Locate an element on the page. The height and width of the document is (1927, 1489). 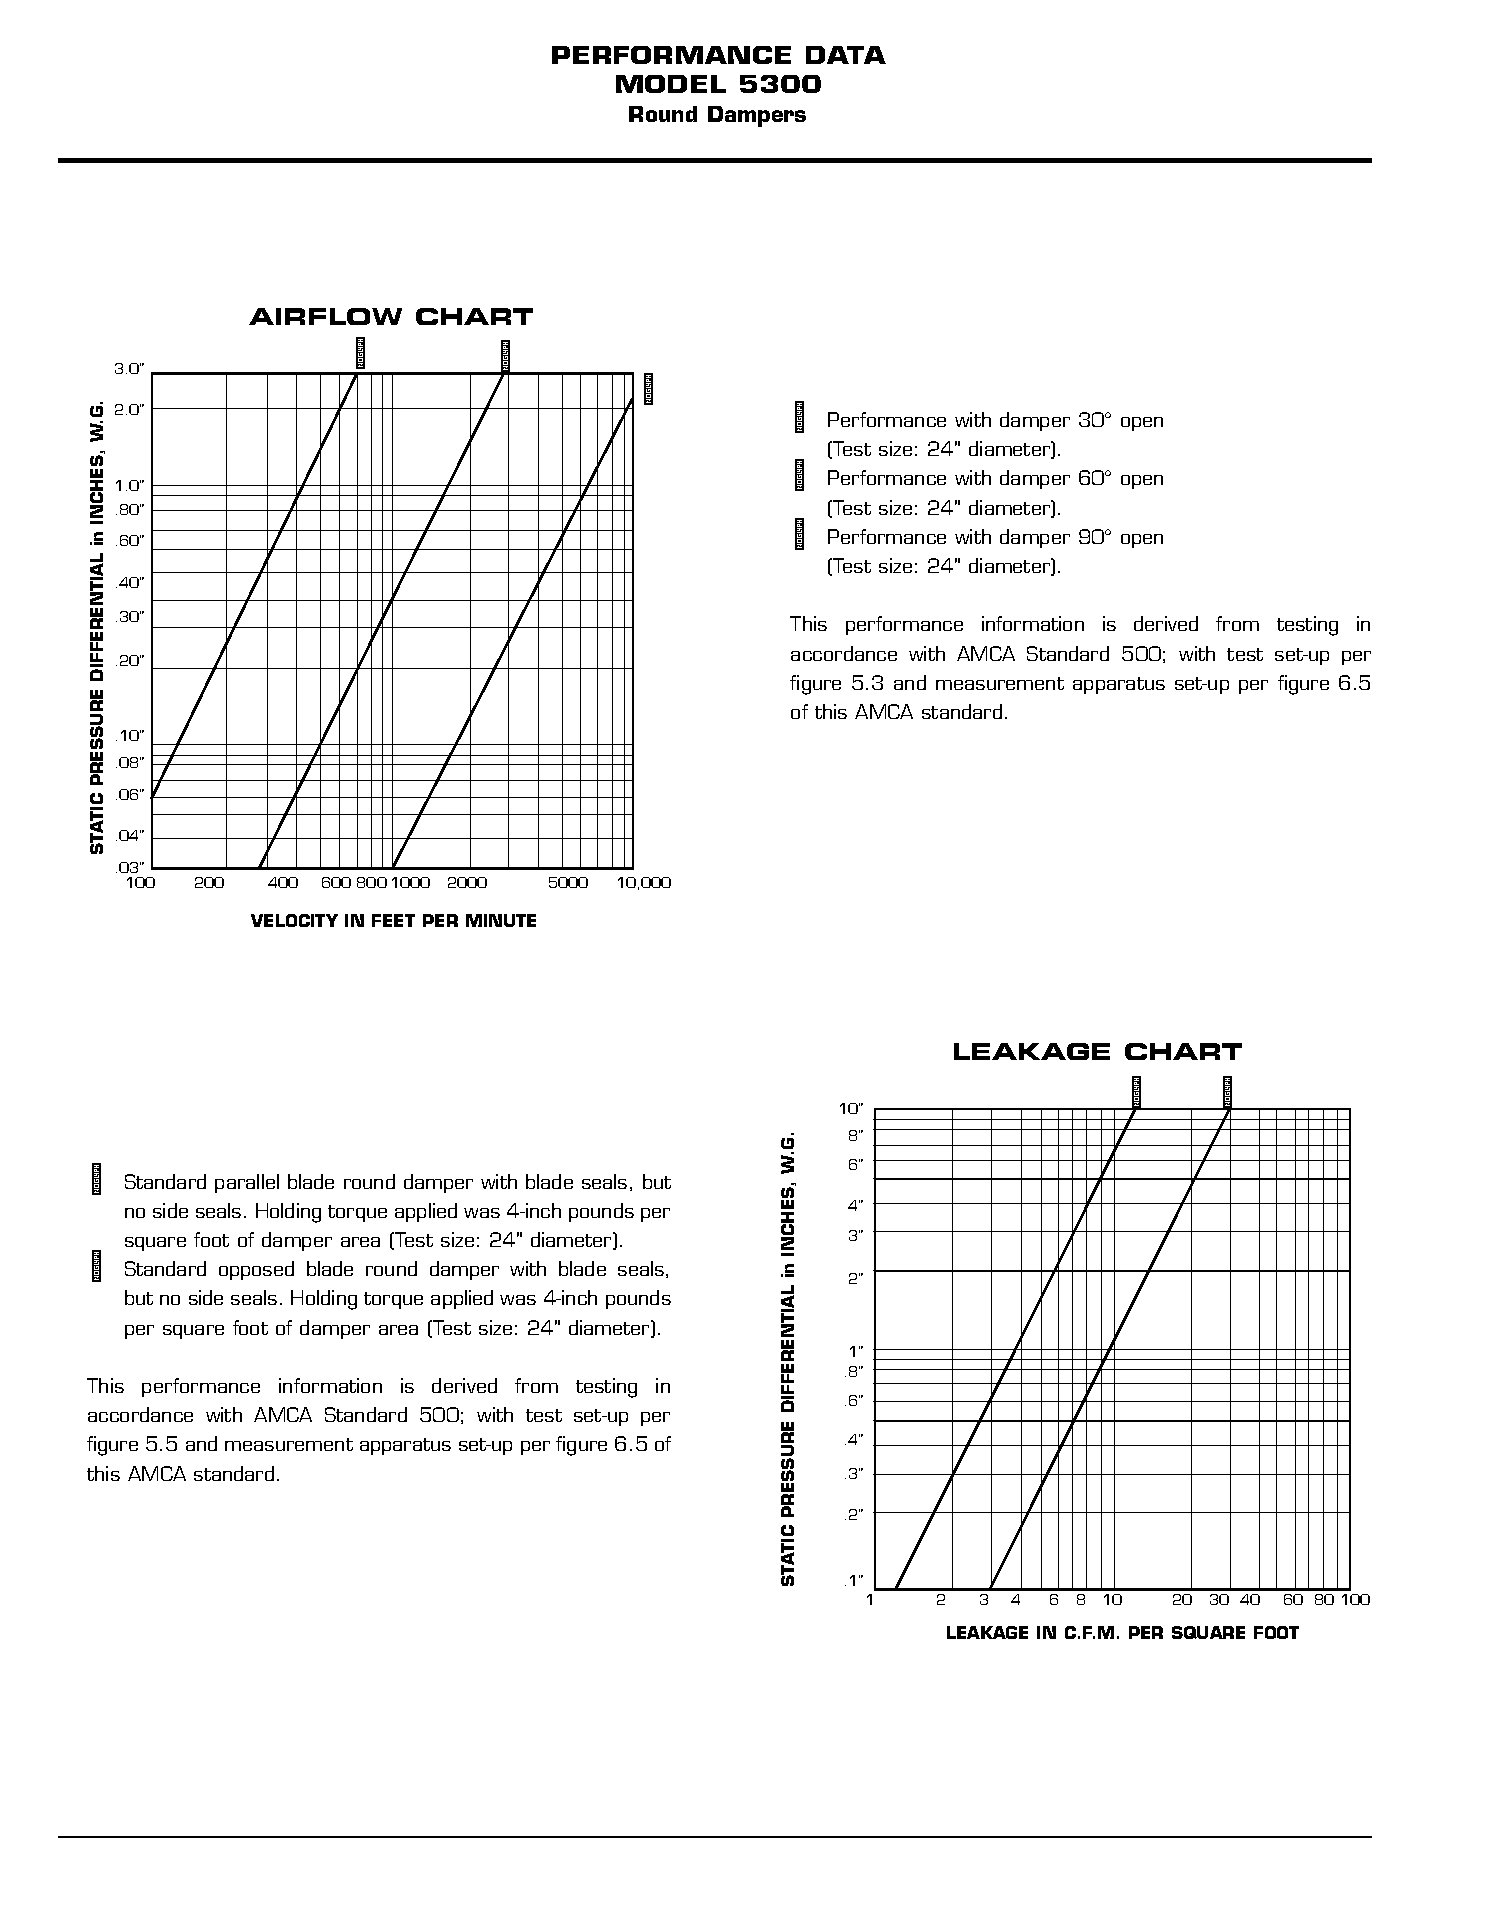
parallel is located at coordinates (247, 1183).
